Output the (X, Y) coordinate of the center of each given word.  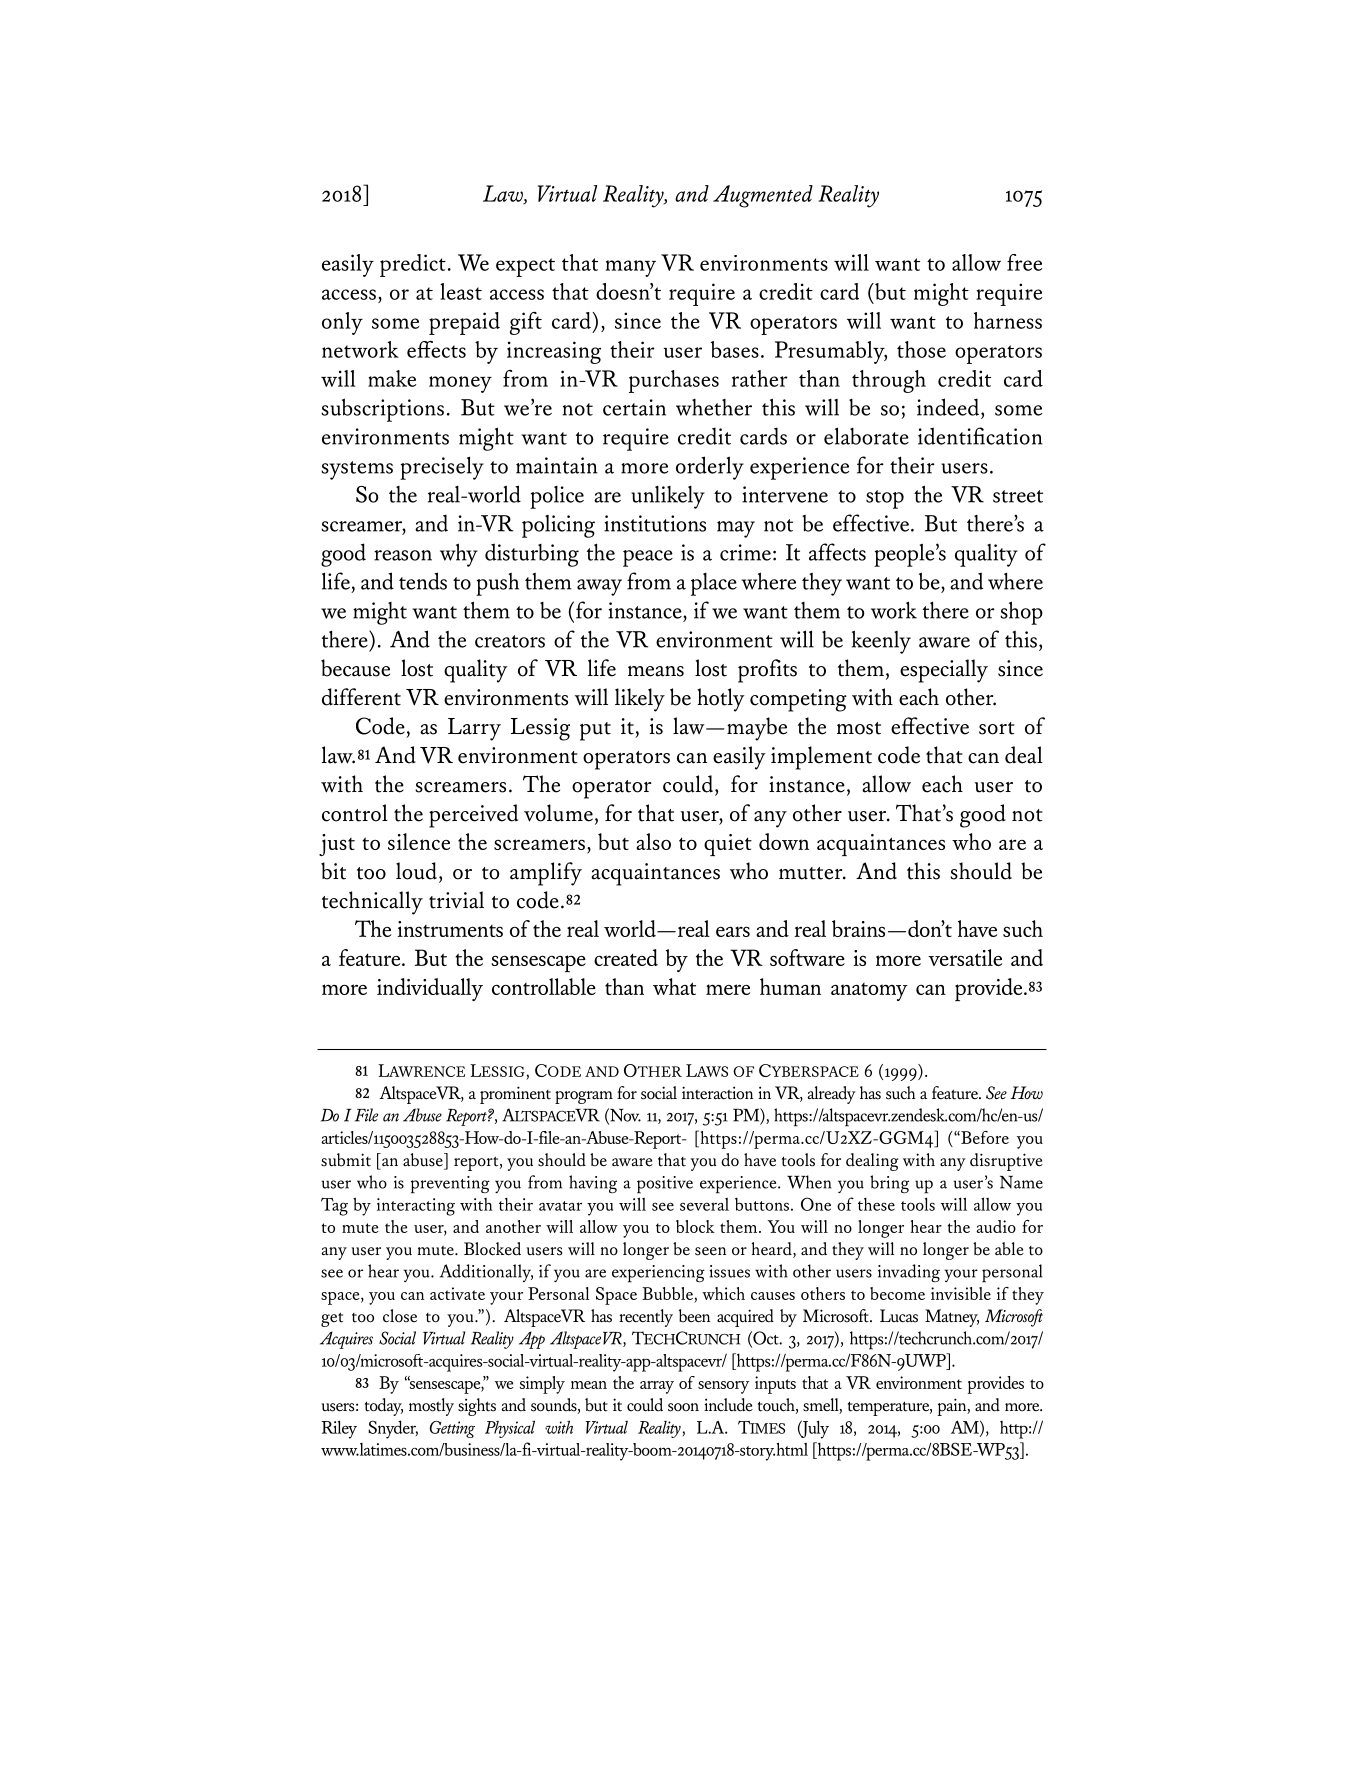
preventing (450, 1185)
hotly (721, 700)
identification (980, 436)
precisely (442, 468)
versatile (965, 957)
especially (944, 671)
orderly (710, 468)
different (361, 697)
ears (733, 931)
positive (665, 1185)
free (1024, 262)
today (384, 1407)
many (631, 268)
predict (413, 265)
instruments (450, 929)
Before (984, 1137)
